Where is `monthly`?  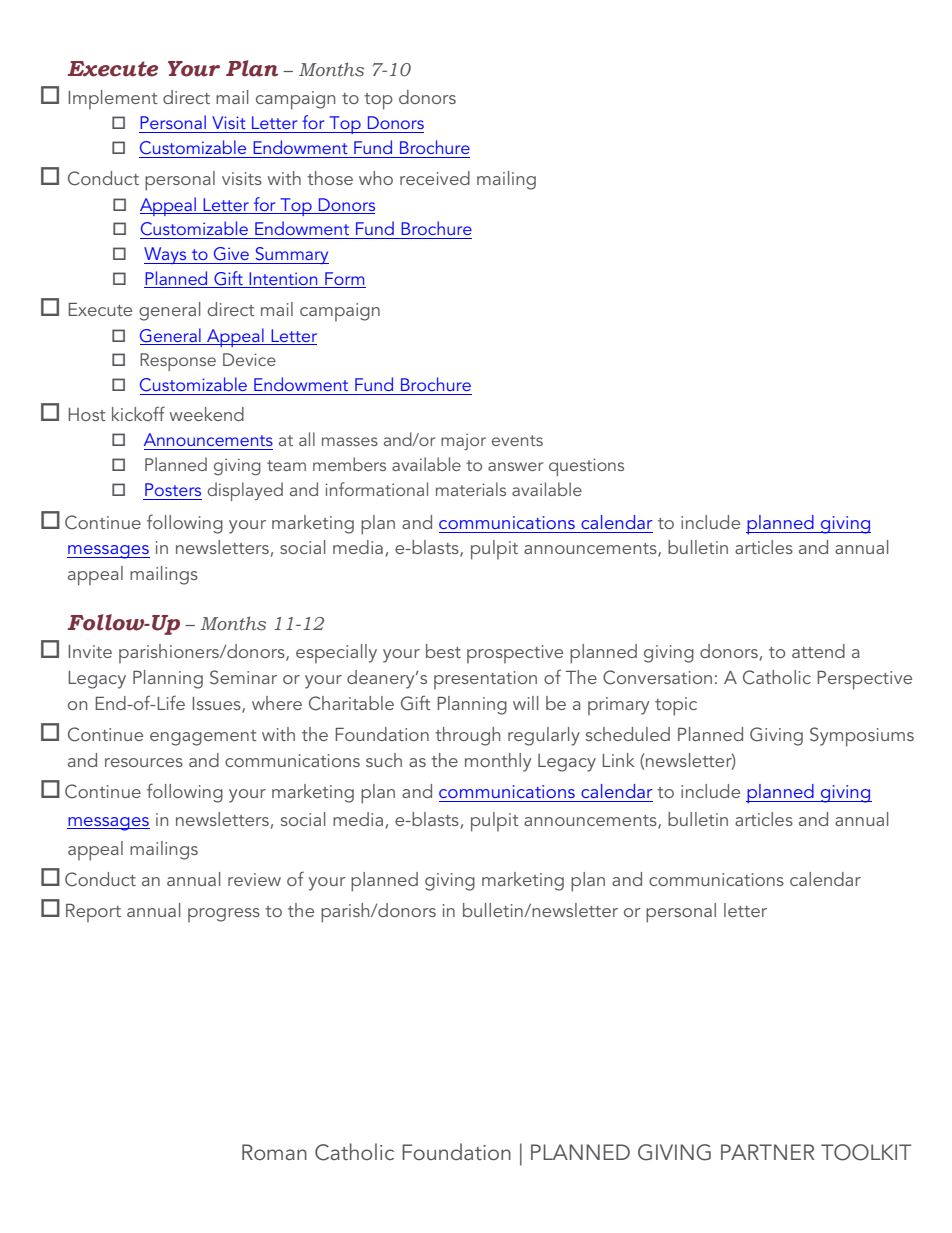 monthly is located at coordinates (498, 762).
